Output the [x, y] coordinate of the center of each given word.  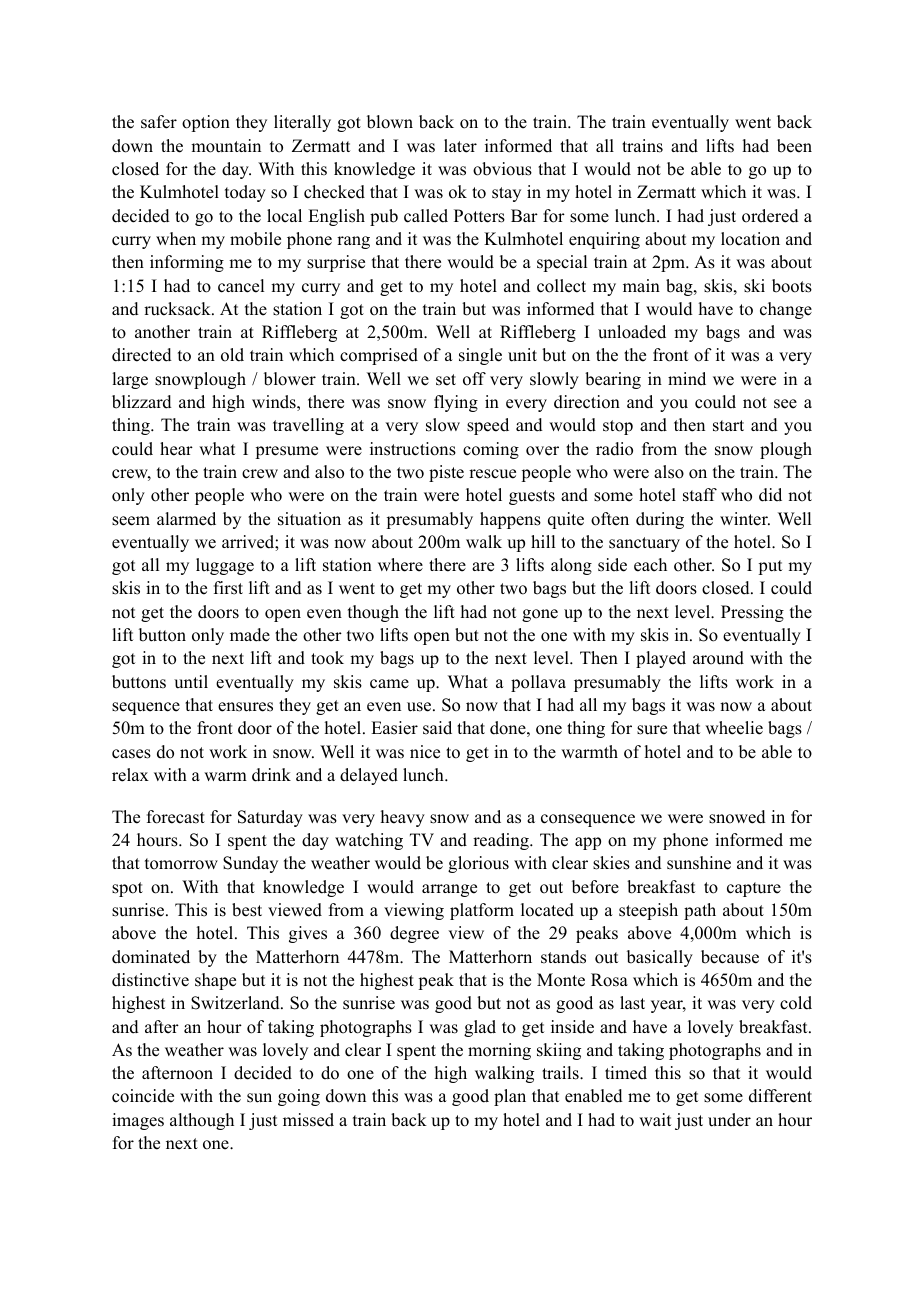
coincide [143, 1096]
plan [510, 1097]
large [130, 380]
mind [687, 379]
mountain [226, 146]
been [794, 146]
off [474, 379]
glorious [478, 864]
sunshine [699, 863]
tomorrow [181, 864]
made [250, 635]
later [460, 146]
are [483, 567]
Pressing [752, 613]
